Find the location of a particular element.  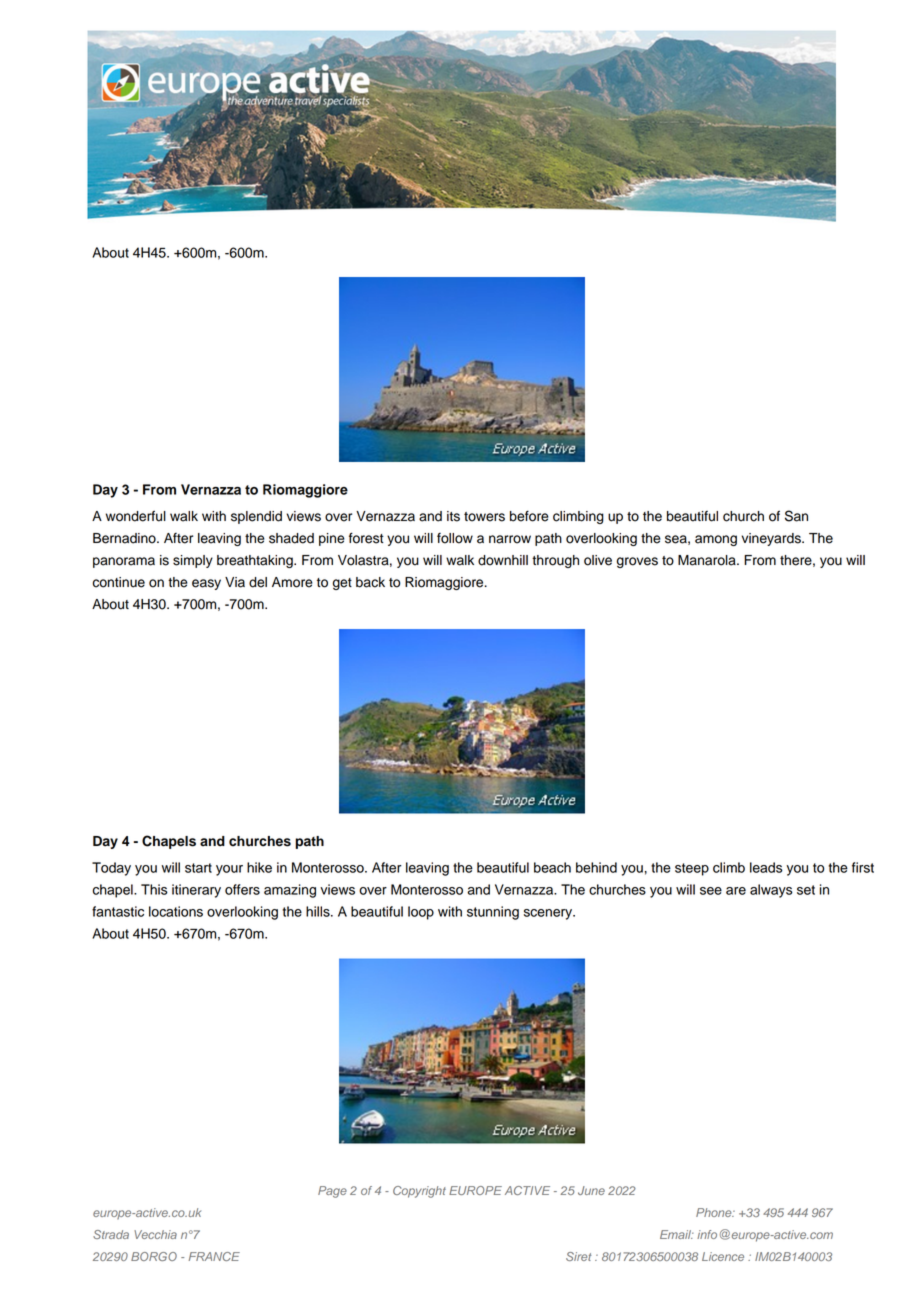

San is located at coordinates (796, 516).
